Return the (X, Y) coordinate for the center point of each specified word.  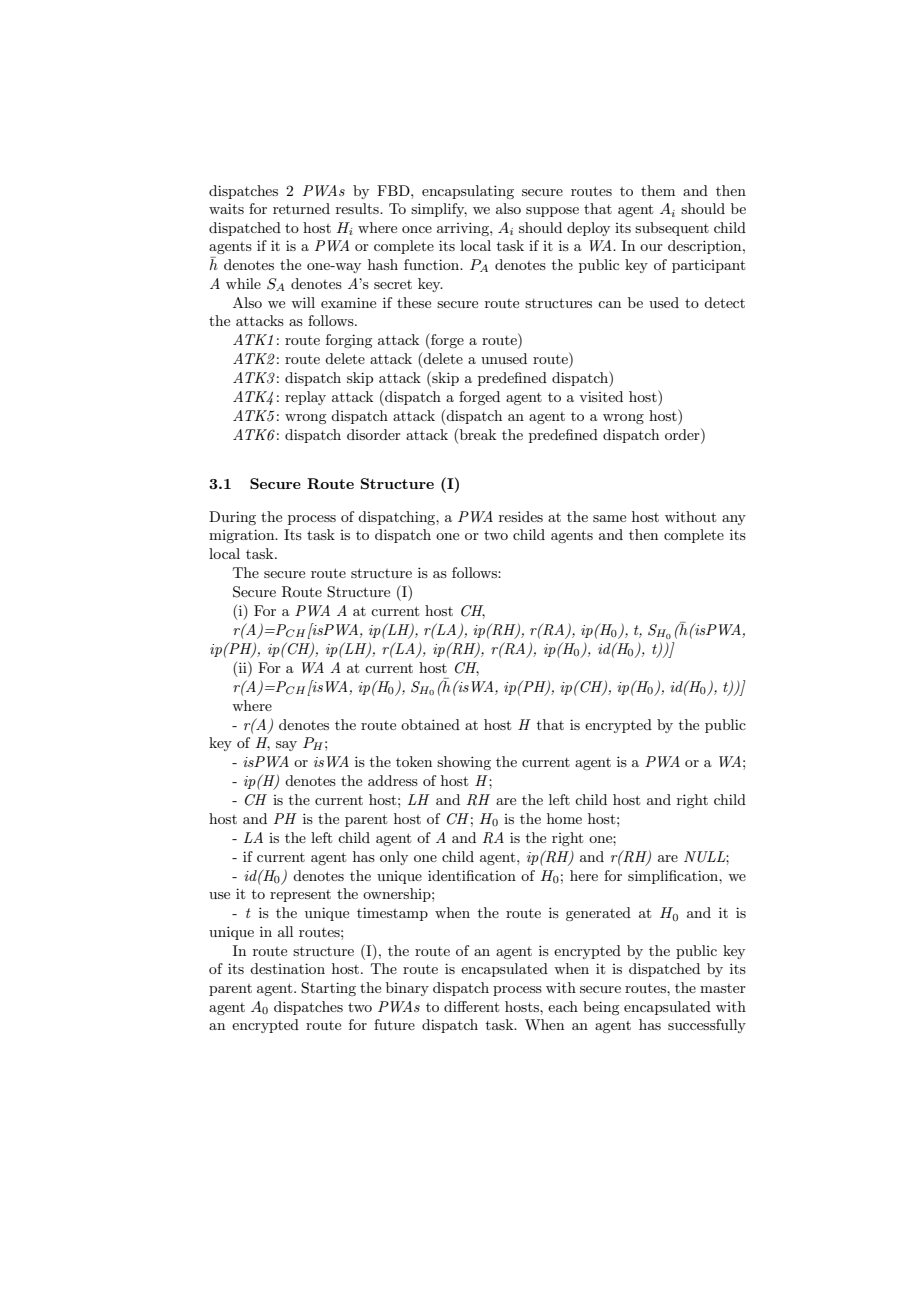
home (564, 818)
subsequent (672, 229)
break (476, 436)
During (232, 518)
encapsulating (468, 192)
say (286, 746)
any (734, 520)
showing (464, 763)
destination (287, 968)
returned (301, 208)
